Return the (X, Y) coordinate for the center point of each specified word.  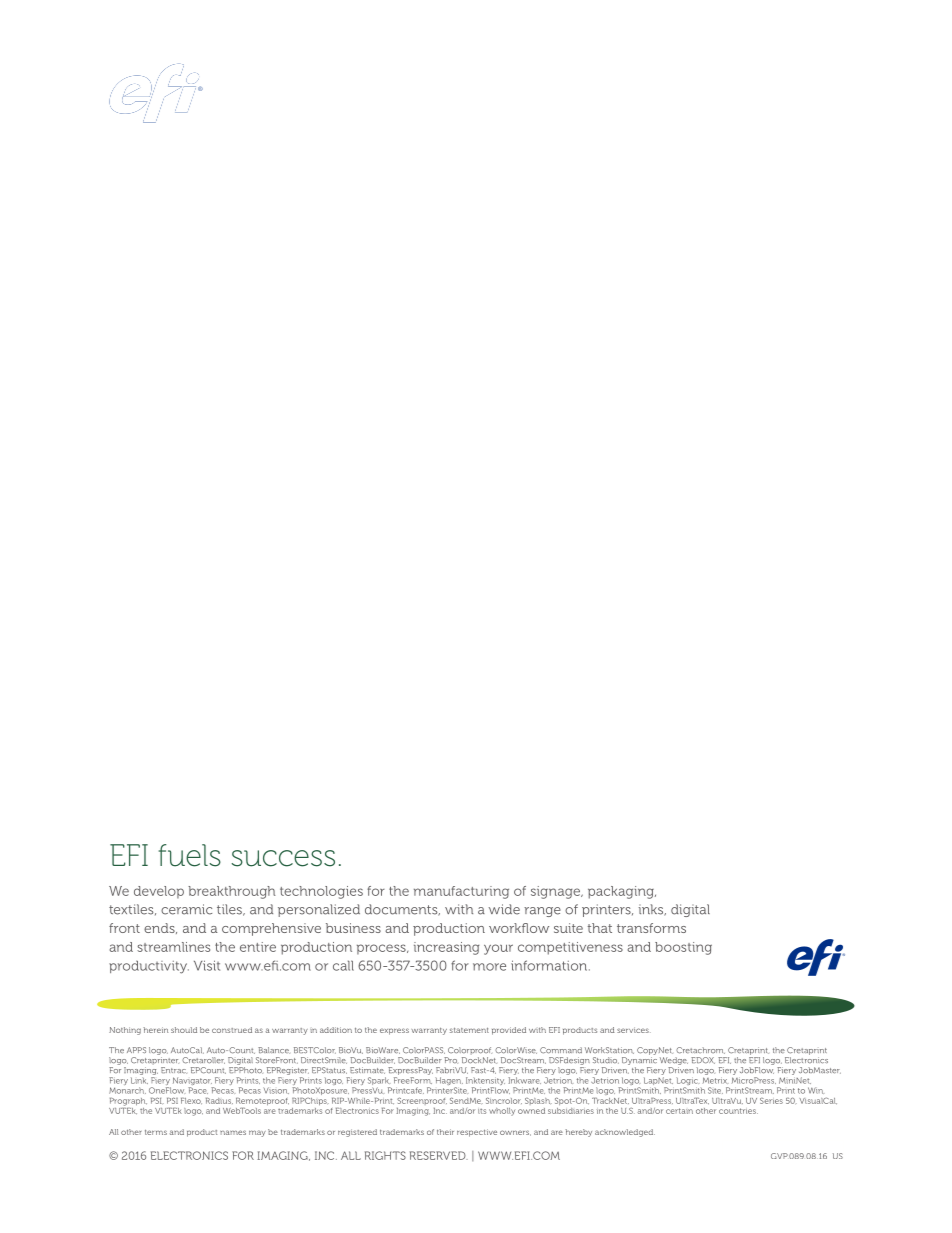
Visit (207, 965)
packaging (622, 892)
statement (469, 1030)
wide (504, 909)
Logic (687, 1082)
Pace (198, 1090)
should (184, 1030)
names (233, 1132)
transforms (651, 928)
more (489, 967)
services (634, 1030)
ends (160, 928)
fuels (190, 855)
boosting (683, 948)
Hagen (449, 1082)
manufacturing (461, 892)
